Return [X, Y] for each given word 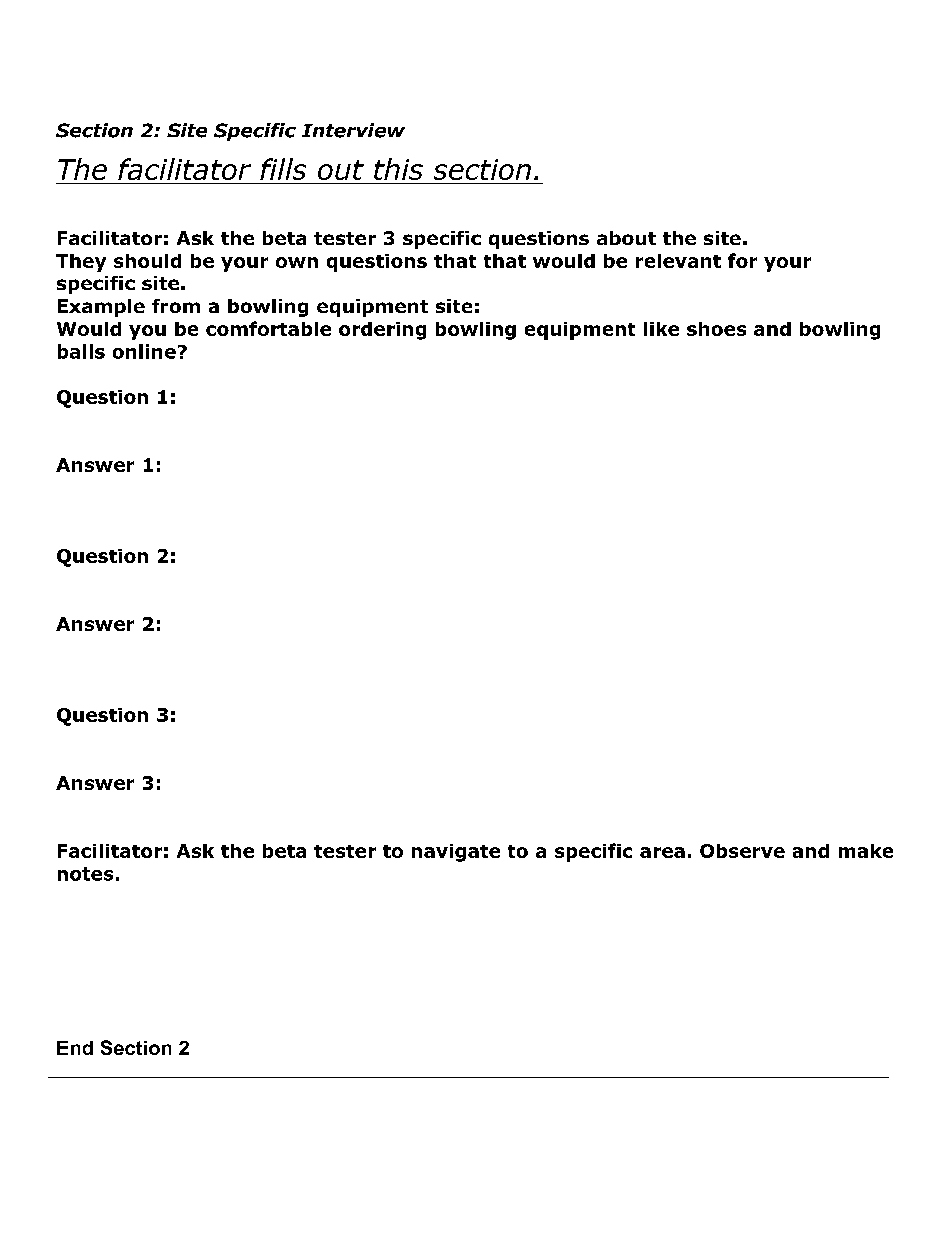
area [662, 852]
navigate [456, 853]
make [866, 851]
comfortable [268, 328]
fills [283, 169]
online [144, 351]
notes [85, 874]
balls [81, 351]
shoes [716, 329]
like [661, 329]
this [398, 169]
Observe [742, 851]
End [75, 1048]
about [626, 238]
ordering [382, 331]
